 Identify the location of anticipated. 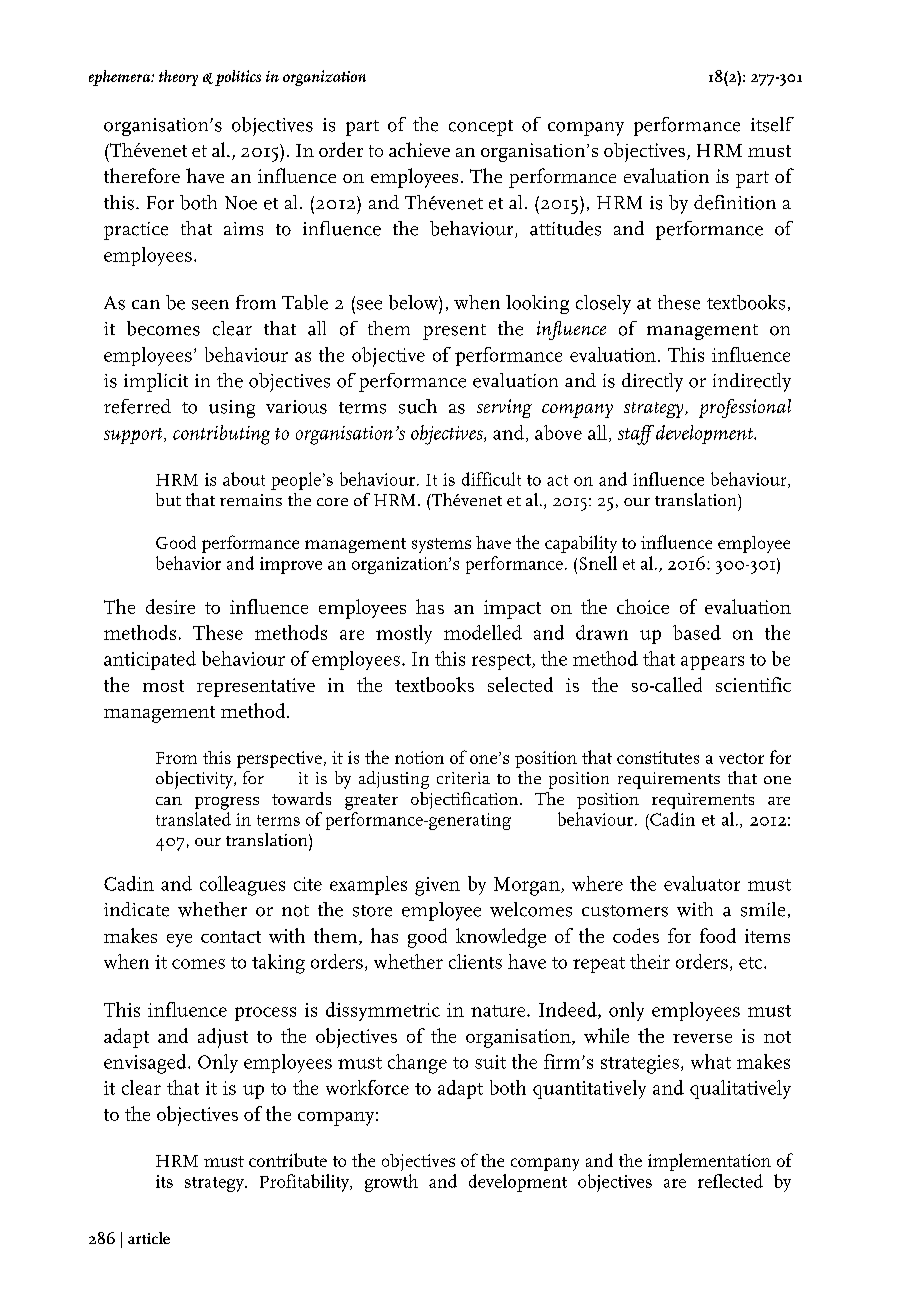
(150, 660).
